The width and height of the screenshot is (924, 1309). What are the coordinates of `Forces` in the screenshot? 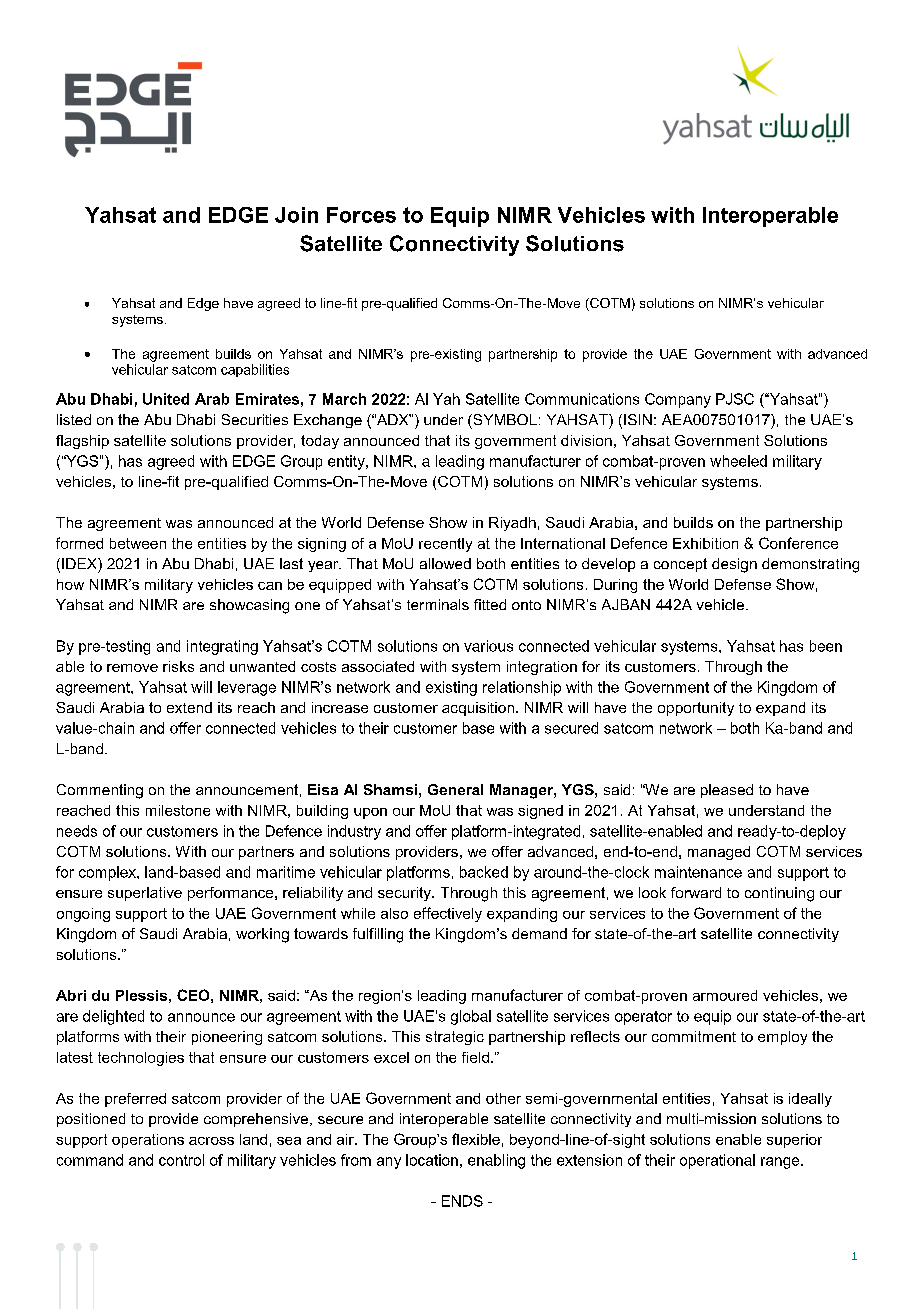 It's located at (361, 215).
